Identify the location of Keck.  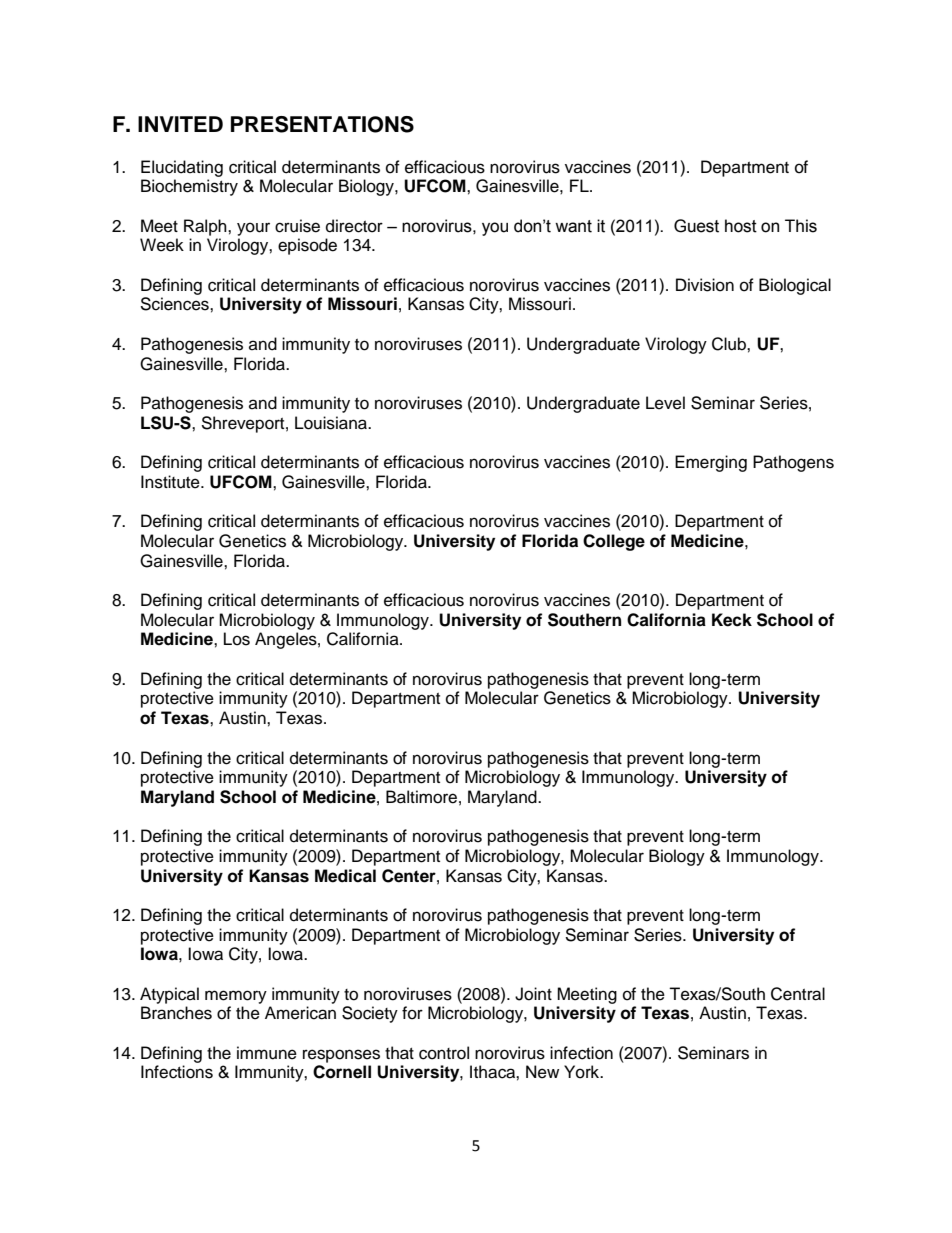
(732, 620).
